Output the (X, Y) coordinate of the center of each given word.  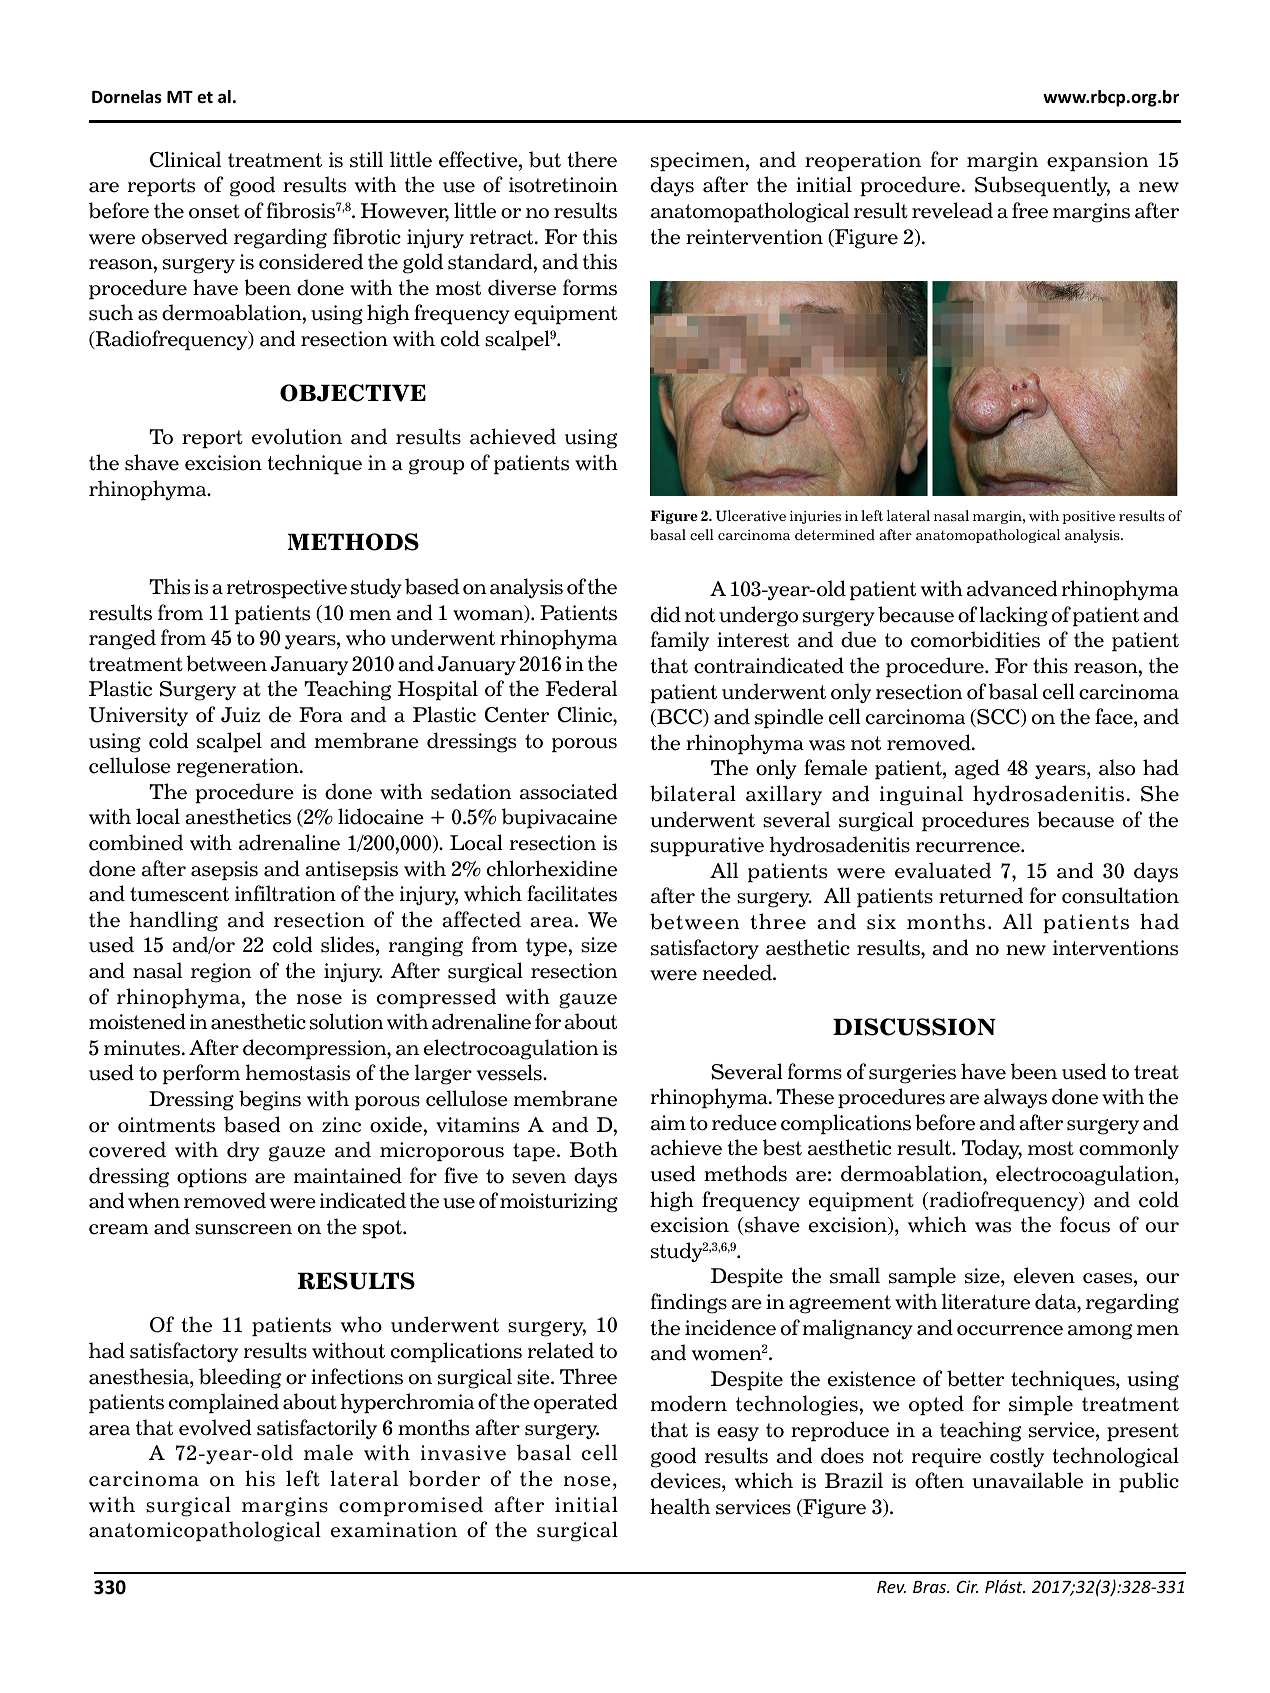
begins (270, 1100)
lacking (1013, 616)
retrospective (287, 588)
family (680, 641)
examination (394, 1530)
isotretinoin (563, 185)
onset (214, 211)
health (680, 1506)
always (1015, 1098)
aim (668, 1123)
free (1030, 210)
